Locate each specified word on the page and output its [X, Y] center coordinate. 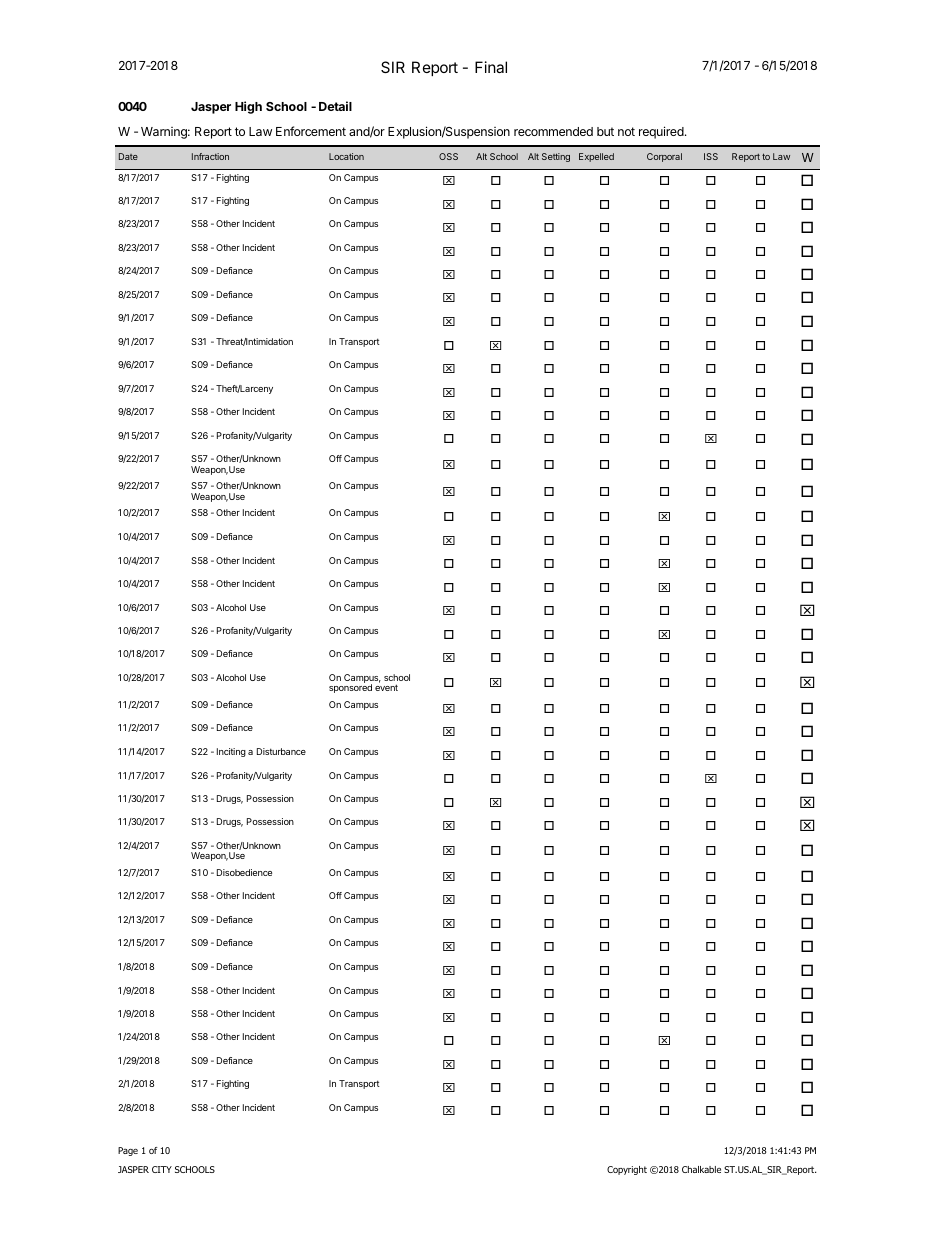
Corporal [664, 157]
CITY [162, 1169]
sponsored [350, 688]
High [248, 107]
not [626, 131]
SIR [393, 67]
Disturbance [281, 751]
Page [128, 1151]
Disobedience [244, 872]
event [386, 687]
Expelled [596, 157]
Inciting [231, 752]
